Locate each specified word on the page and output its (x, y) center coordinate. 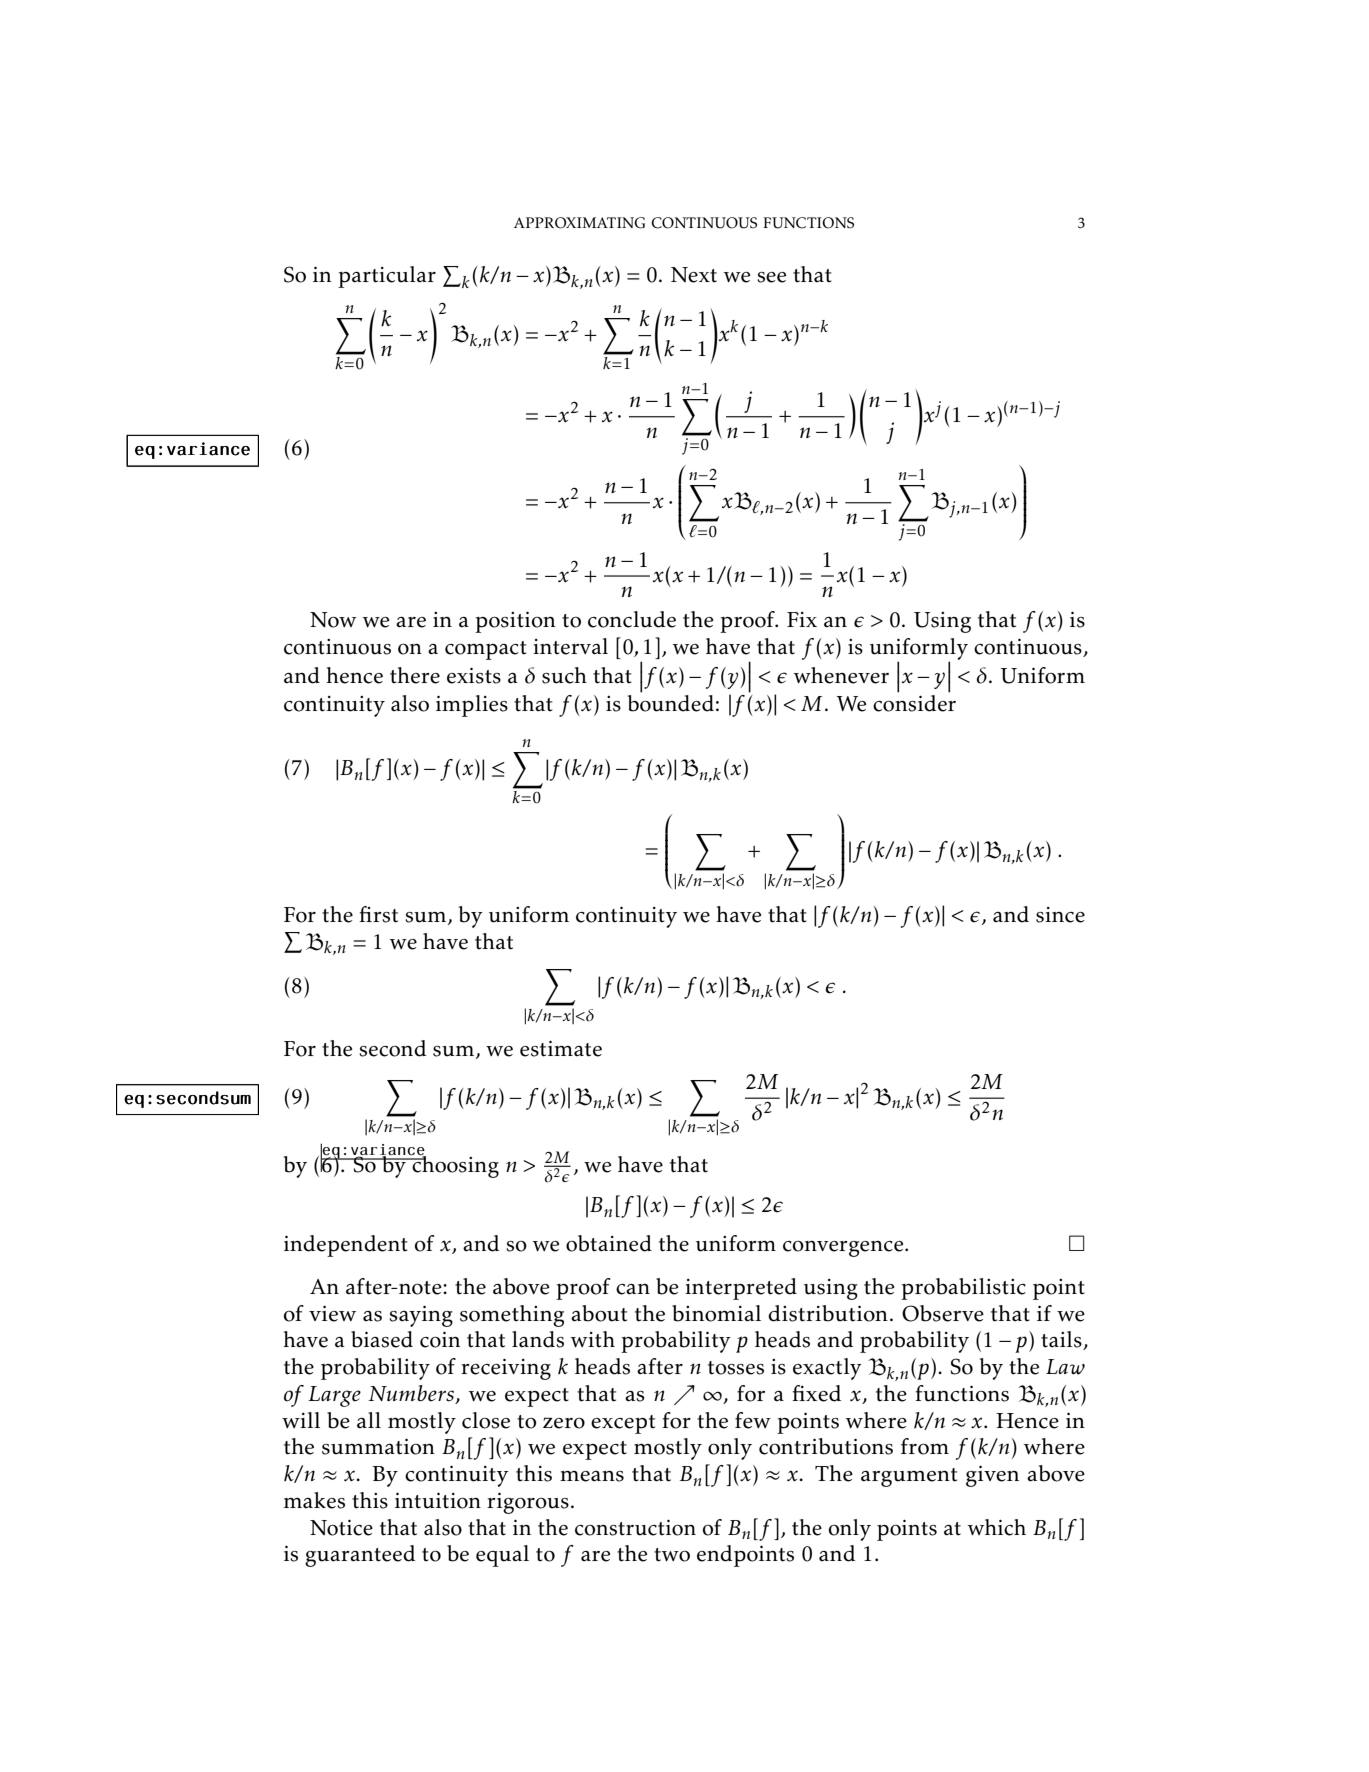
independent (346, 1246)
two (672, 1555)
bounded (671, 702)
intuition (438, 1500)
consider (914, 702)
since (1060, 915)
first (378, 914)
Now (333, 620)
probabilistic (963, 1289)
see (771, 277)
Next (694, 275)
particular (387, 277)
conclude (632, 619)
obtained (609, 1243)
